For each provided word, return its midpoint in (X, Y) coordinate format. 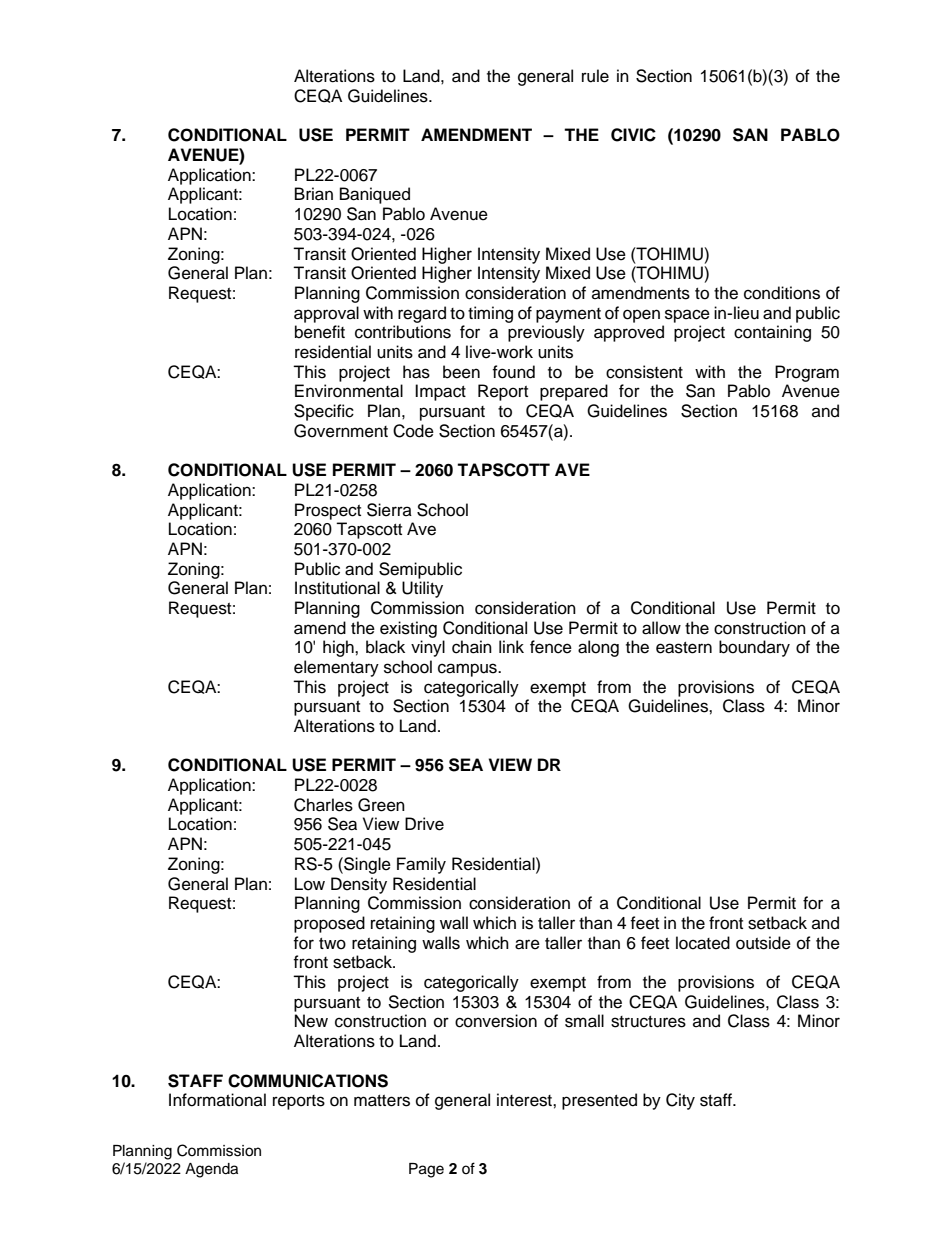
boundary (754, 648)
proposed (329, 924)
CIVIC (633, 135)
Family (421, 865)
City (680, 1101)
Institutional (337, 588)
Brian (314, 194)
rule (595, 76)
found (513, 372)
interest (525, 1100)
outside (763, 943)
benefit (320, 332)
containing (772, 333)
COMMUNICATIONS (308, 1081)
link (511, 646)
